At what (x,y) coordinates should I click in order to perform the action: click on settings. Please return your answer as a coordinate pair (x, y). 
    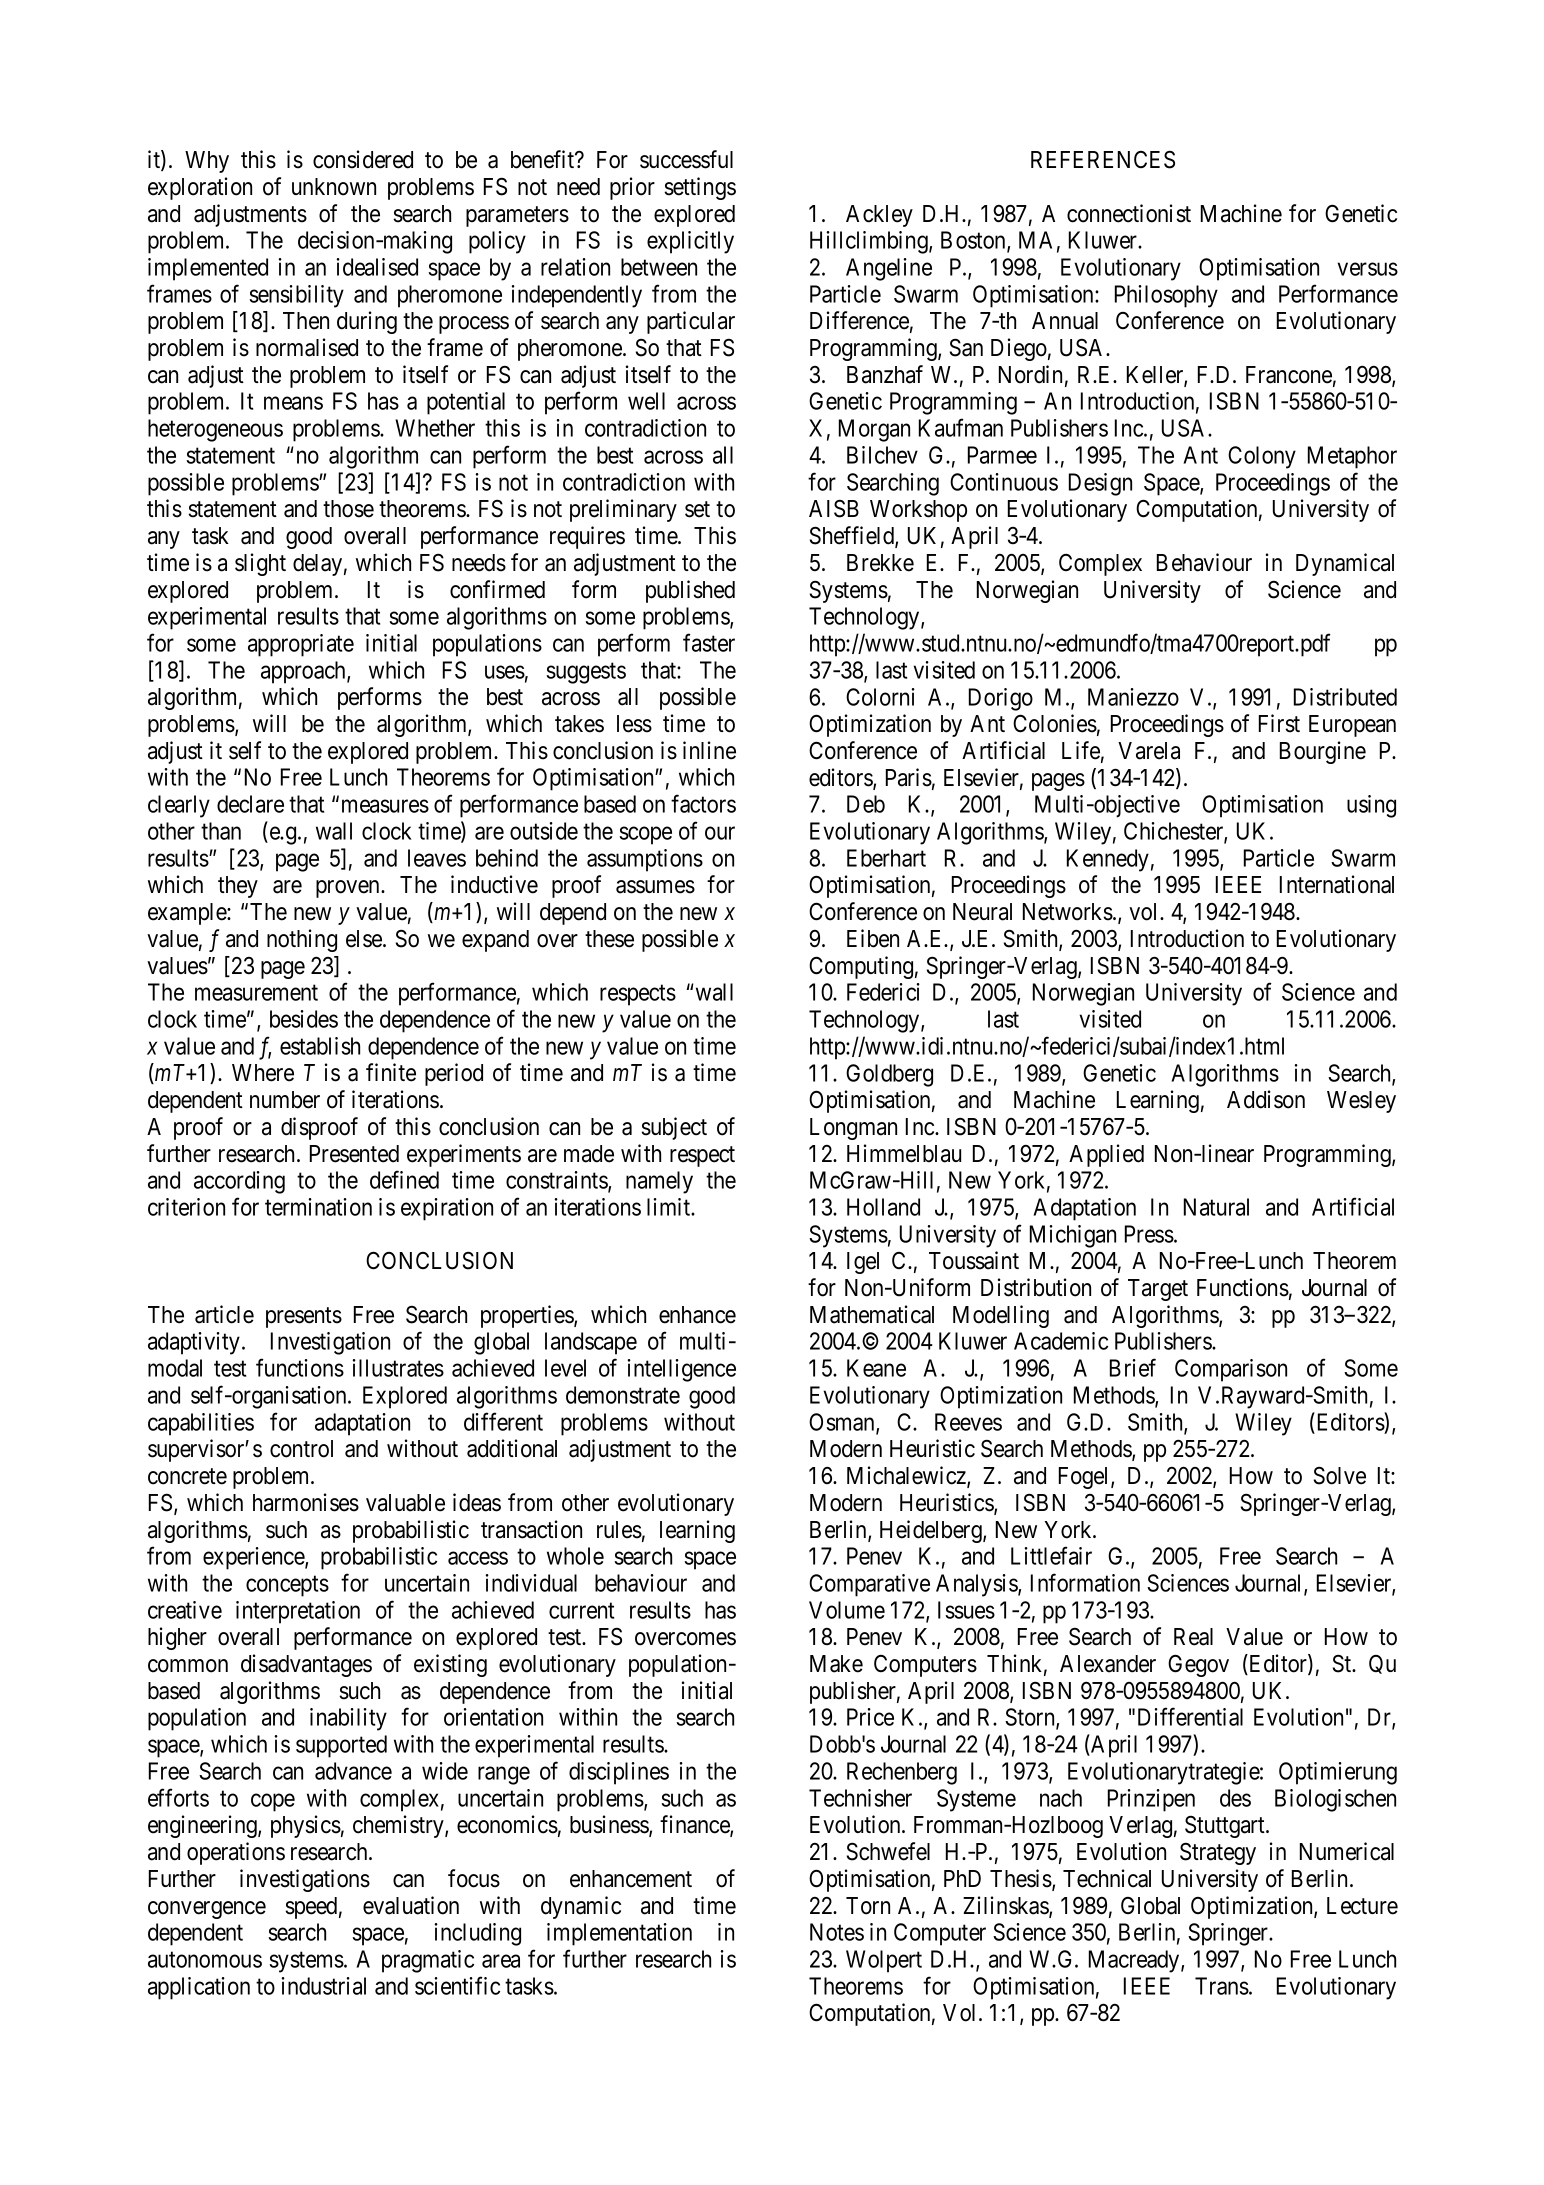
    Looking at the image, I should click on (700, 188).
